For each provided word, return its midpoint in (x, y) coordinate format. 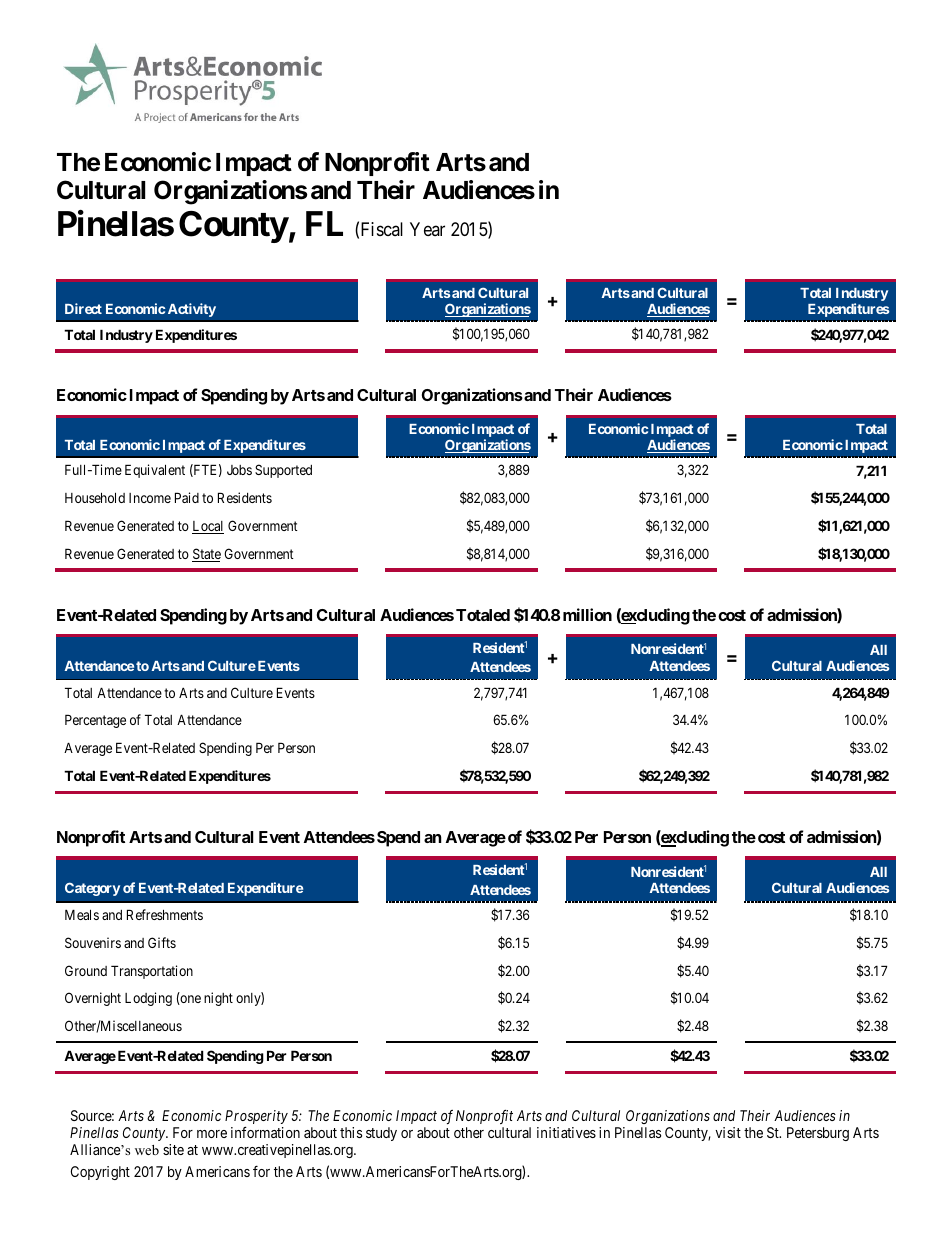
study (381, 1134)
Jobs (239, 470)
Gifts (162, 942)
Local (208, 527)
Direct (83, 308)
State (206, 555)
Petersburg (818, 1134)
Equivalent (155, 471)
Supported (283, 471)
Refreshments (165, 914)
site (173, 1149)
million (587, 614)
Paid (187, 497)
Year (427, 229)
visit (728, 1132)
